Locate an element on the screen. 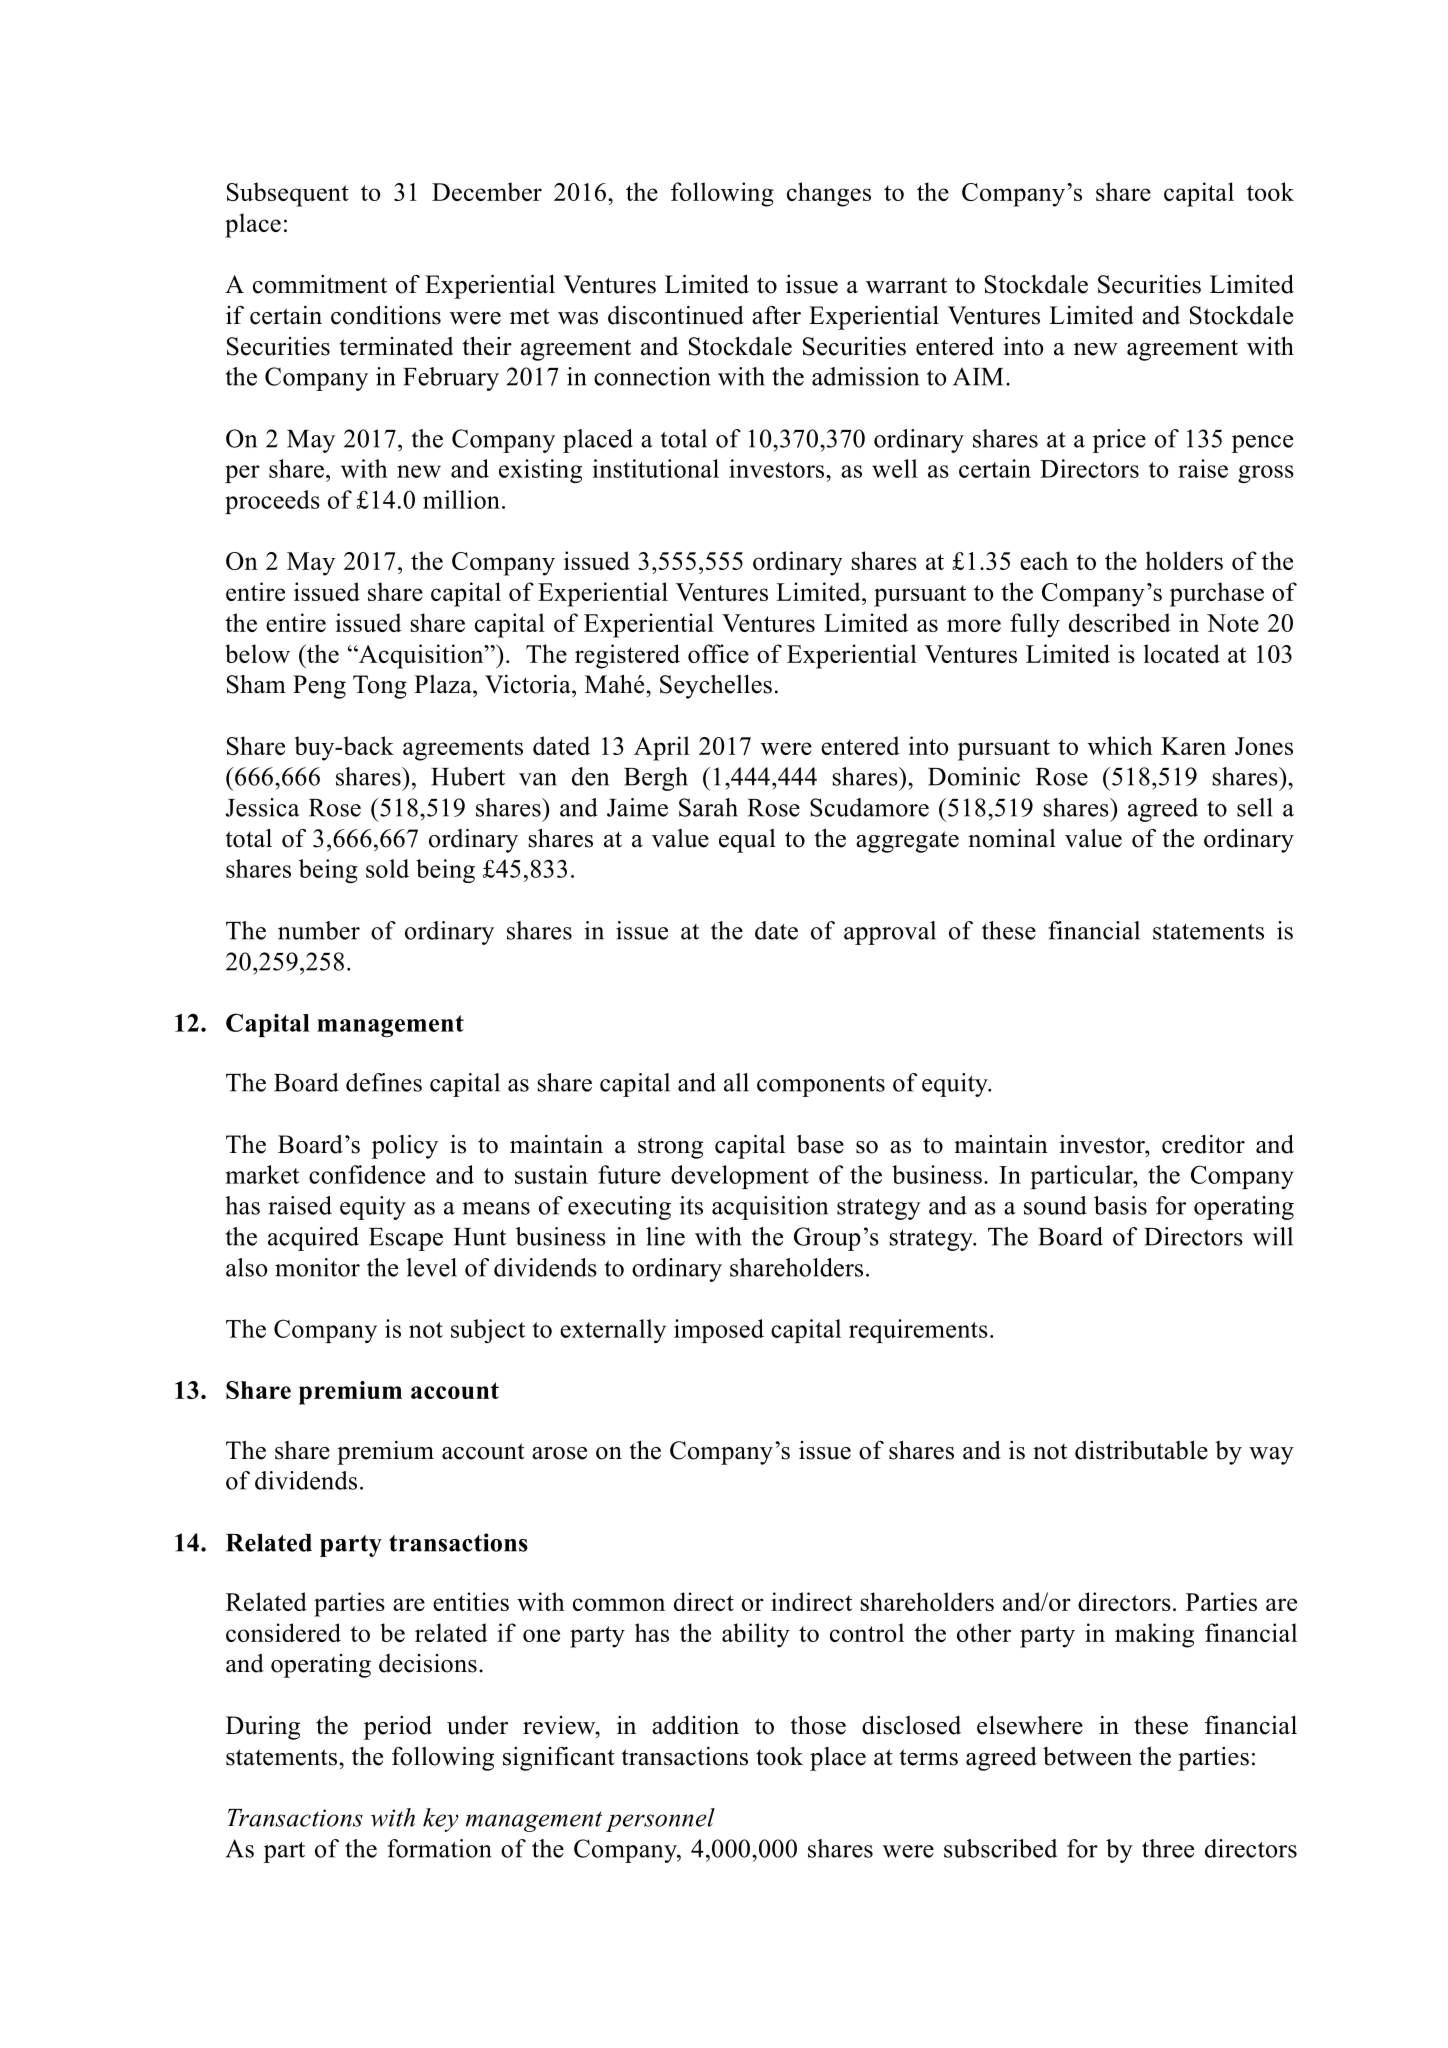  subject is located at coordinates (488, 1331).
